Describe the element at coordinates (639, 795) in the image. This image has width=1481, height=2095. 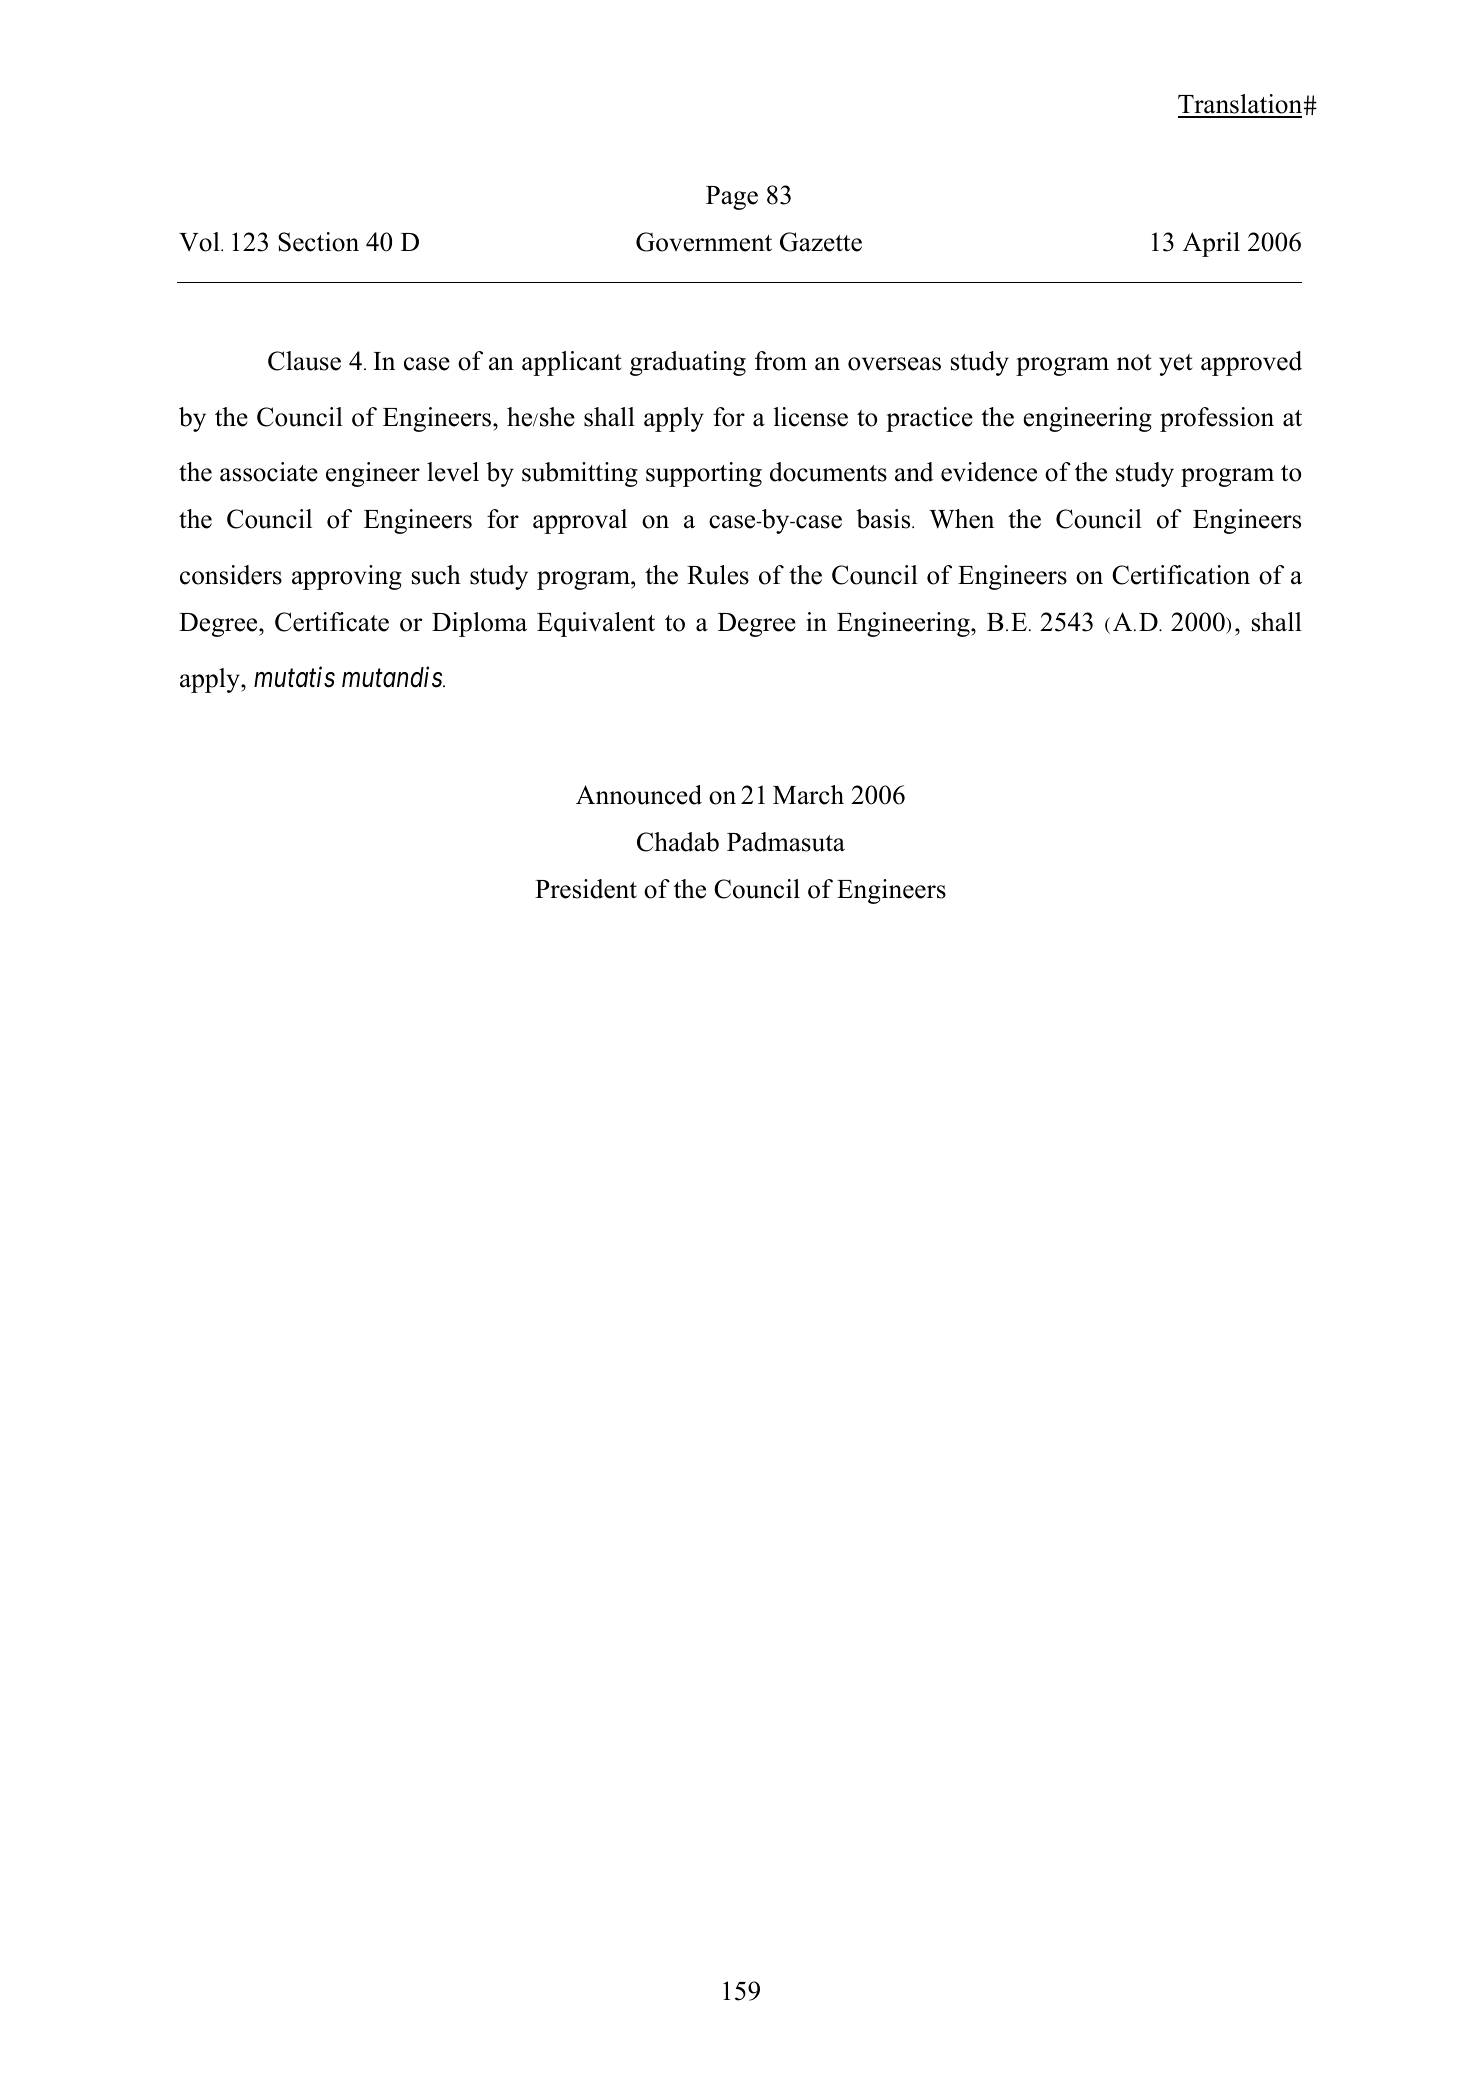
I see `Announced` at that location.
